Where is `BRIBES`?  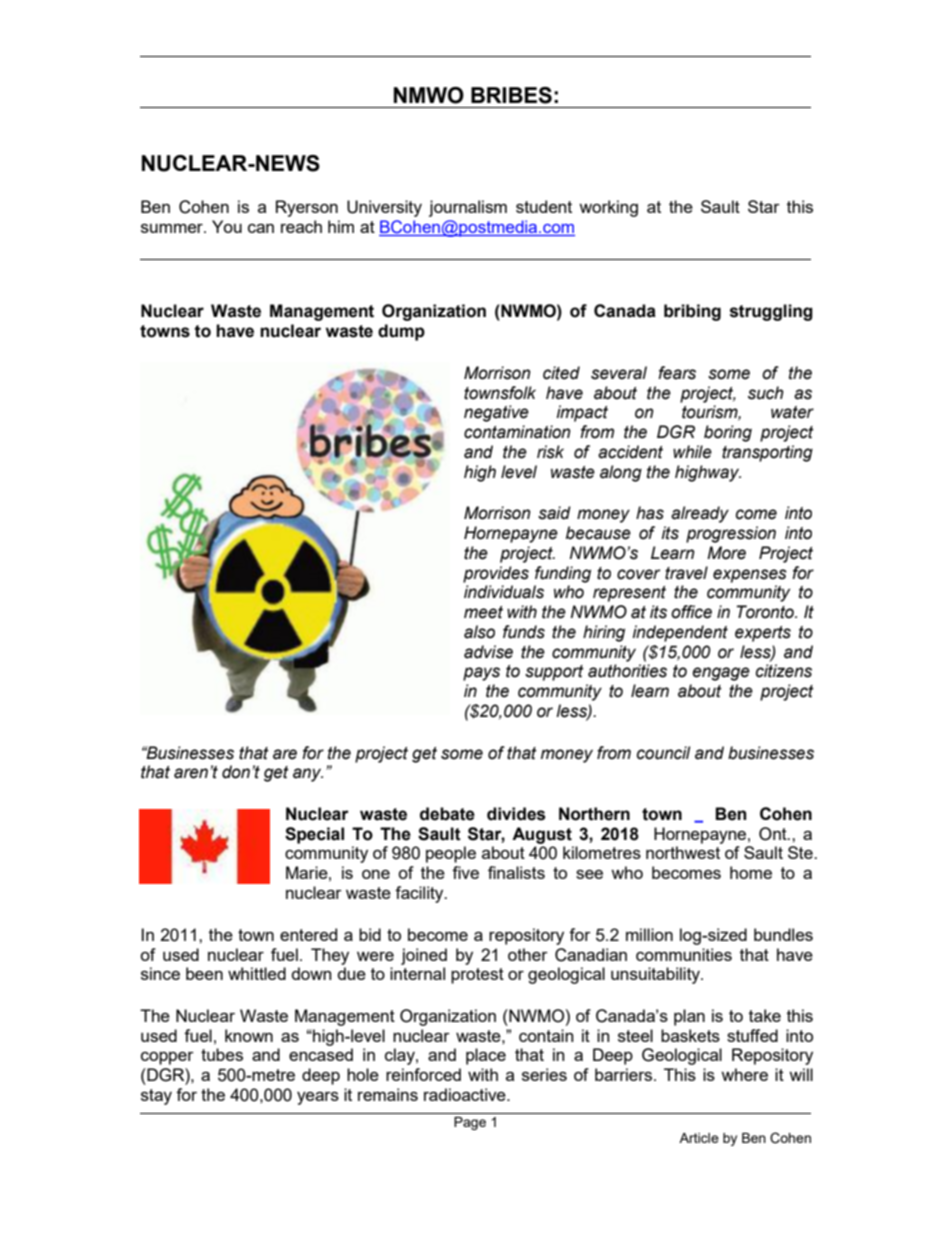
BRIBES is located at coordinates (511, 95).
